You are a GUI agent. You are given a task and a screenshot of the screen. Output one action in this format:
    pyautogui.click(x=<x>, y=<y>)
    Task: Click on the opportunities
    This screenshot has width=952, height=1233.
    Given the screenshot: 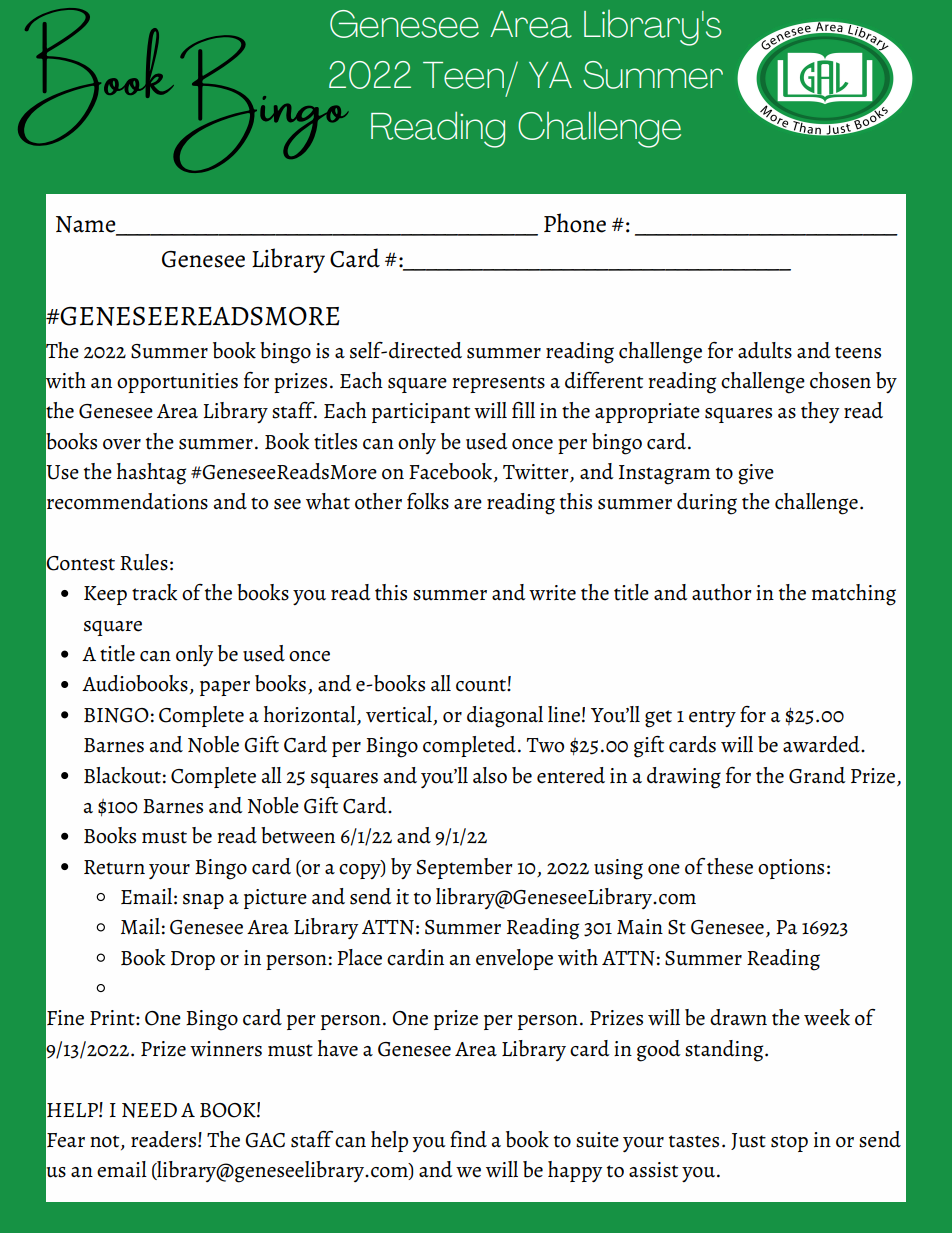 What is the action you would take?
    pyautogui.click(x=177, y=383)
